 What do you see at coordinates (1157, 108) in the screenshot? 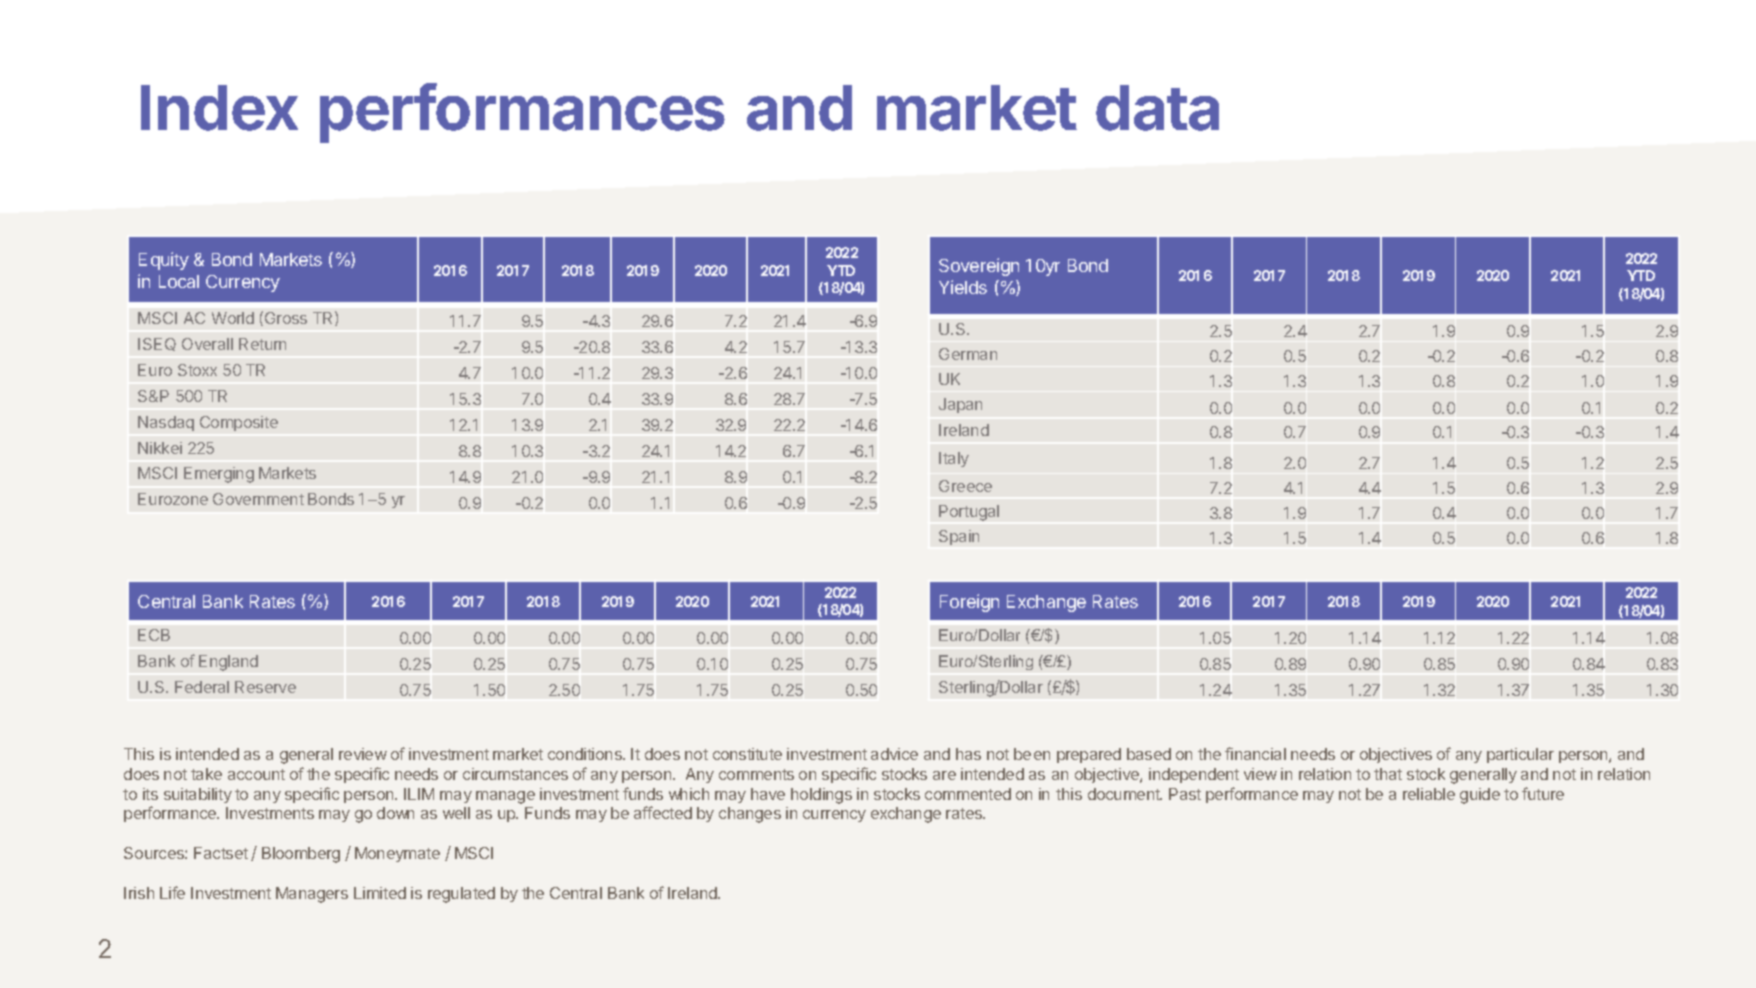
I see `data` at bounding box center [1157, 108].
